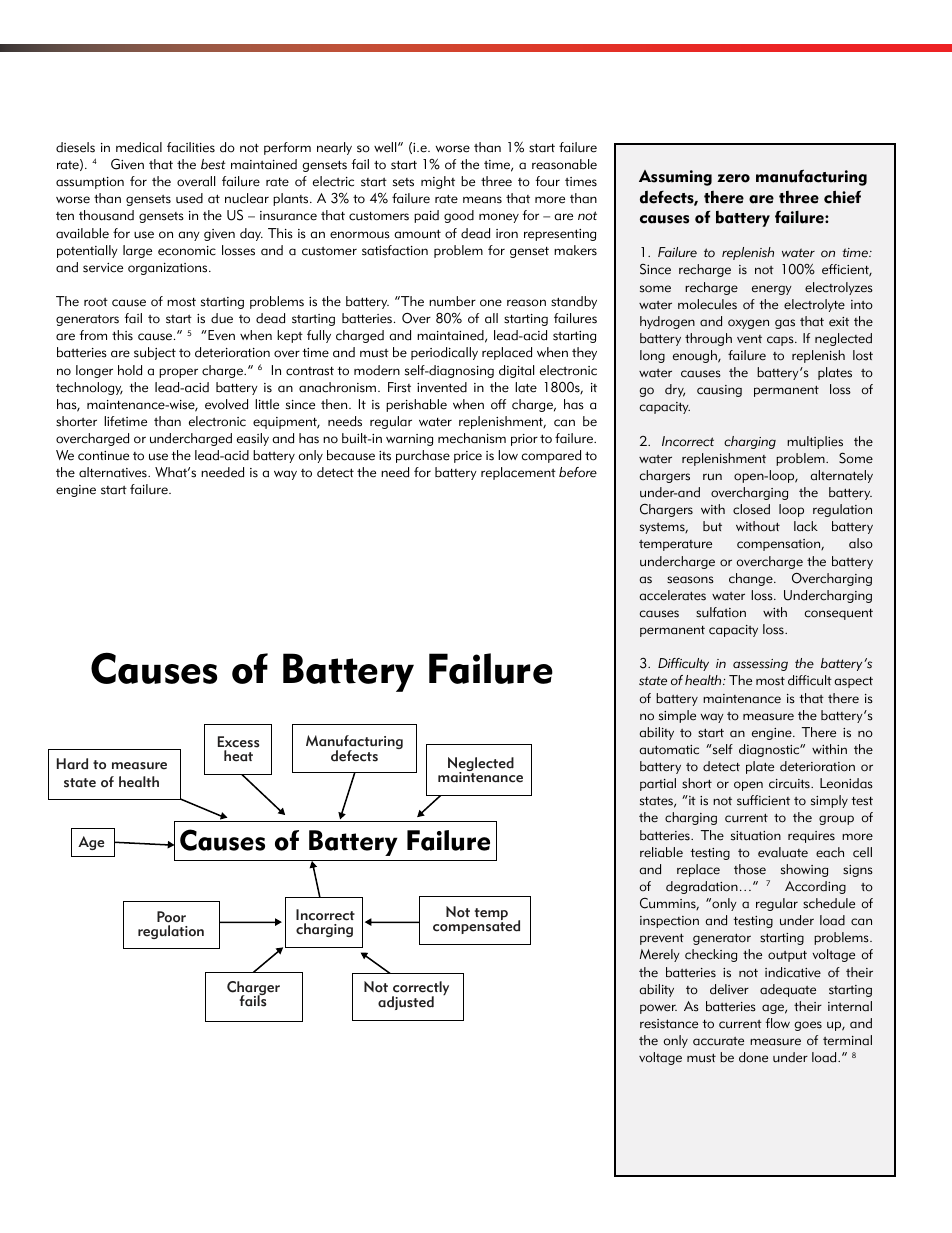 Image resolution: width=952 pixels, height=1233 pixels. Describe the element at coordinates (171, 917) in the screenshot. I see `Poor` at that location.
